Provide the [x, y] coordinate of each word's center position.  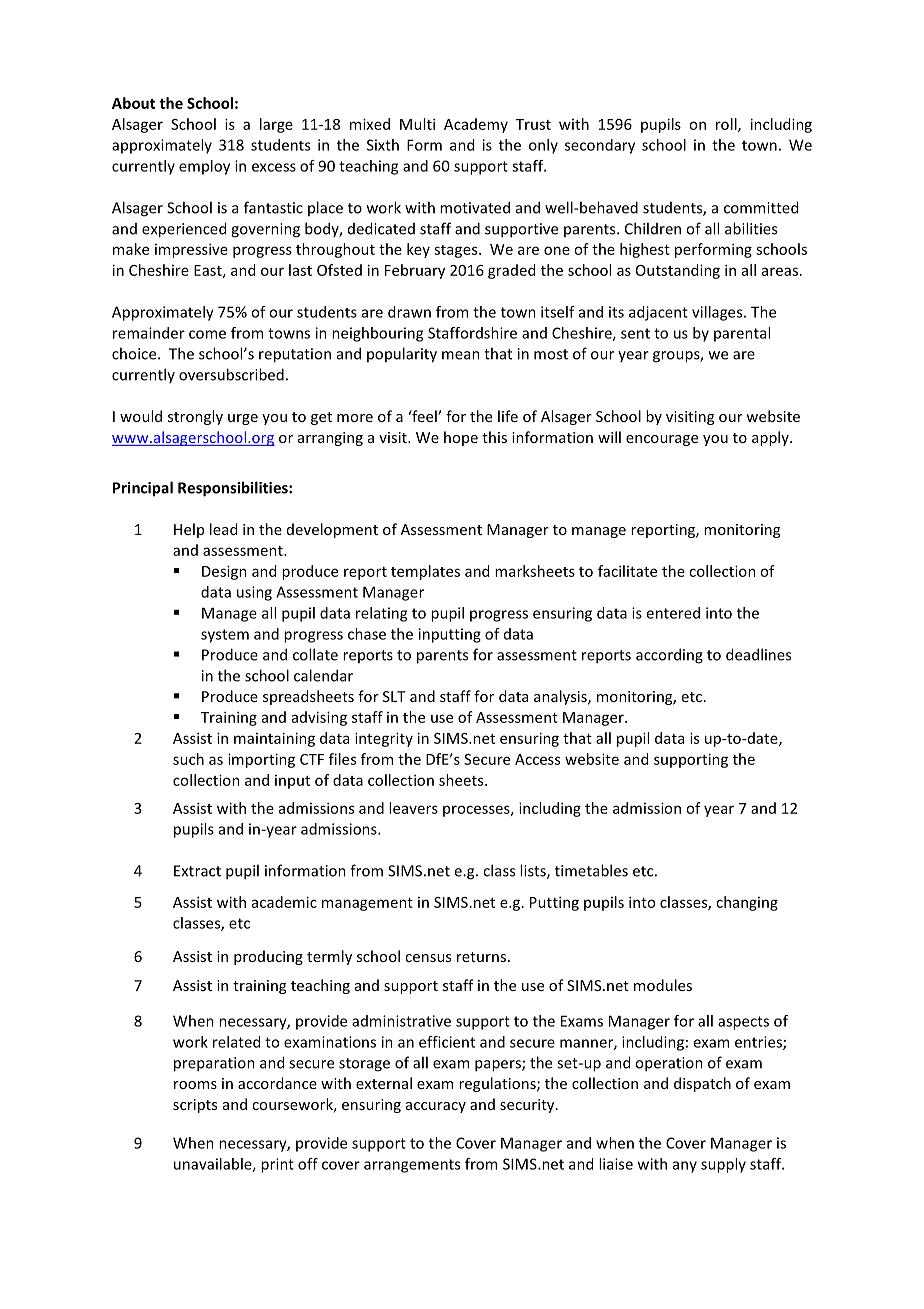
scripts [195, 1106]
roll [727, 125]
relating [381, 614]
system [225, 636]
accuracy [436, 1107]
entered [673, 613]
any [685, 1167]
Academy [476, 125]
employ [204, 167]
